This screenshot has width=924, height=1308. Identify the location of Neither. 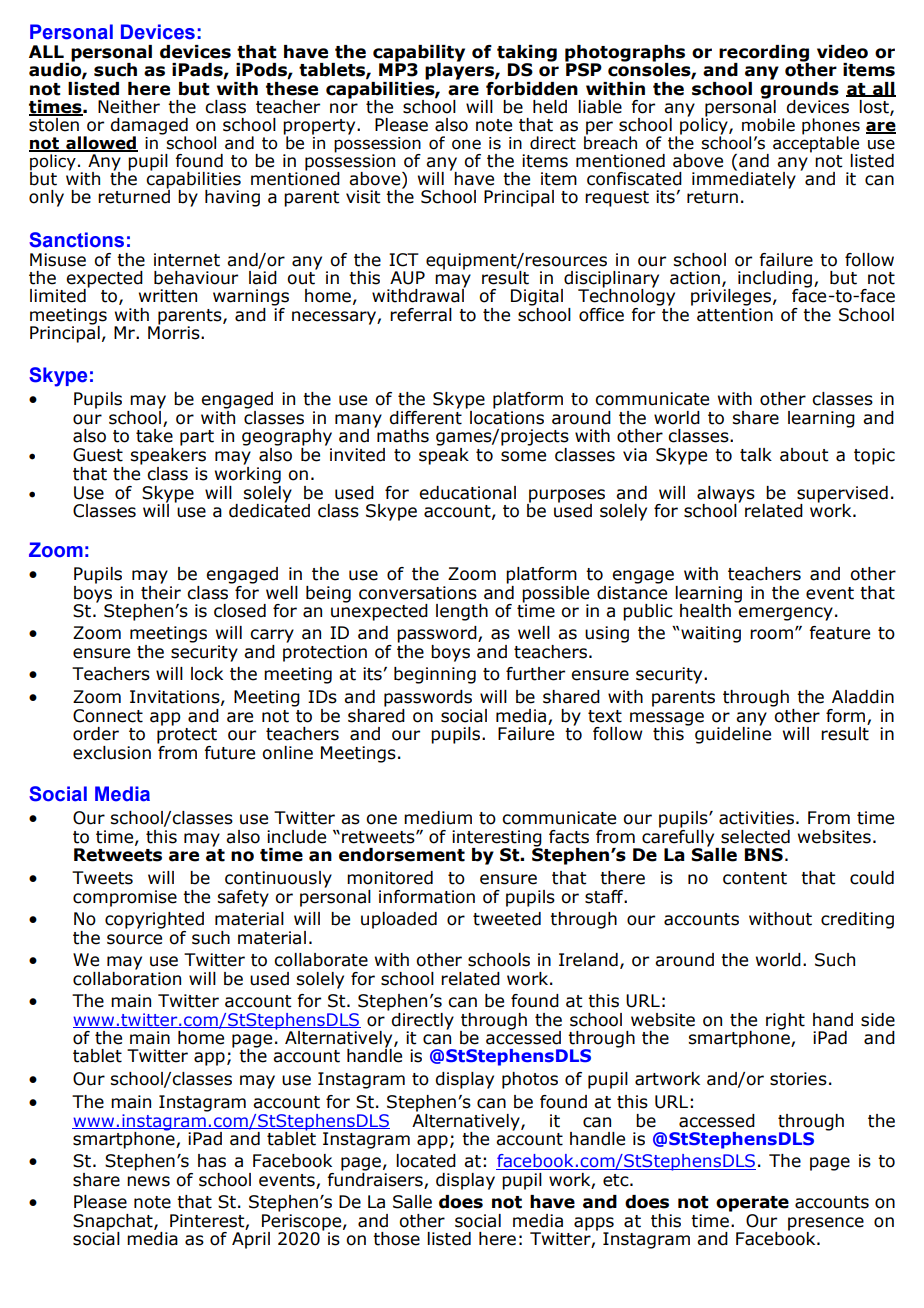
(129, 107).
